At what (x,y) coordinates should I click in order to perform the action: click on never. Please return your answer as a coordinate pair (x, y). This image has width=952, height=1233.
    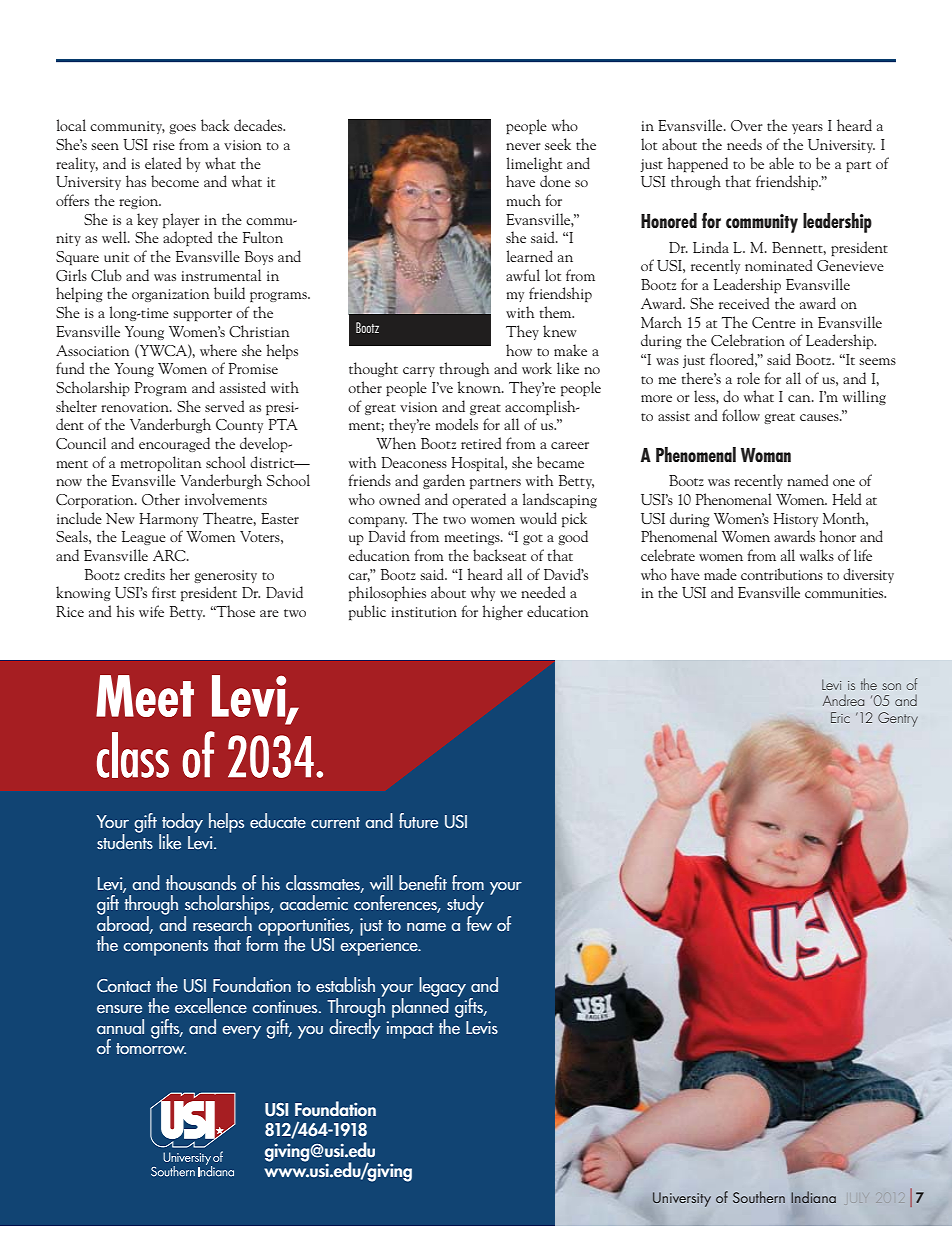
    Looking at the image, I should click on (523, 146).
